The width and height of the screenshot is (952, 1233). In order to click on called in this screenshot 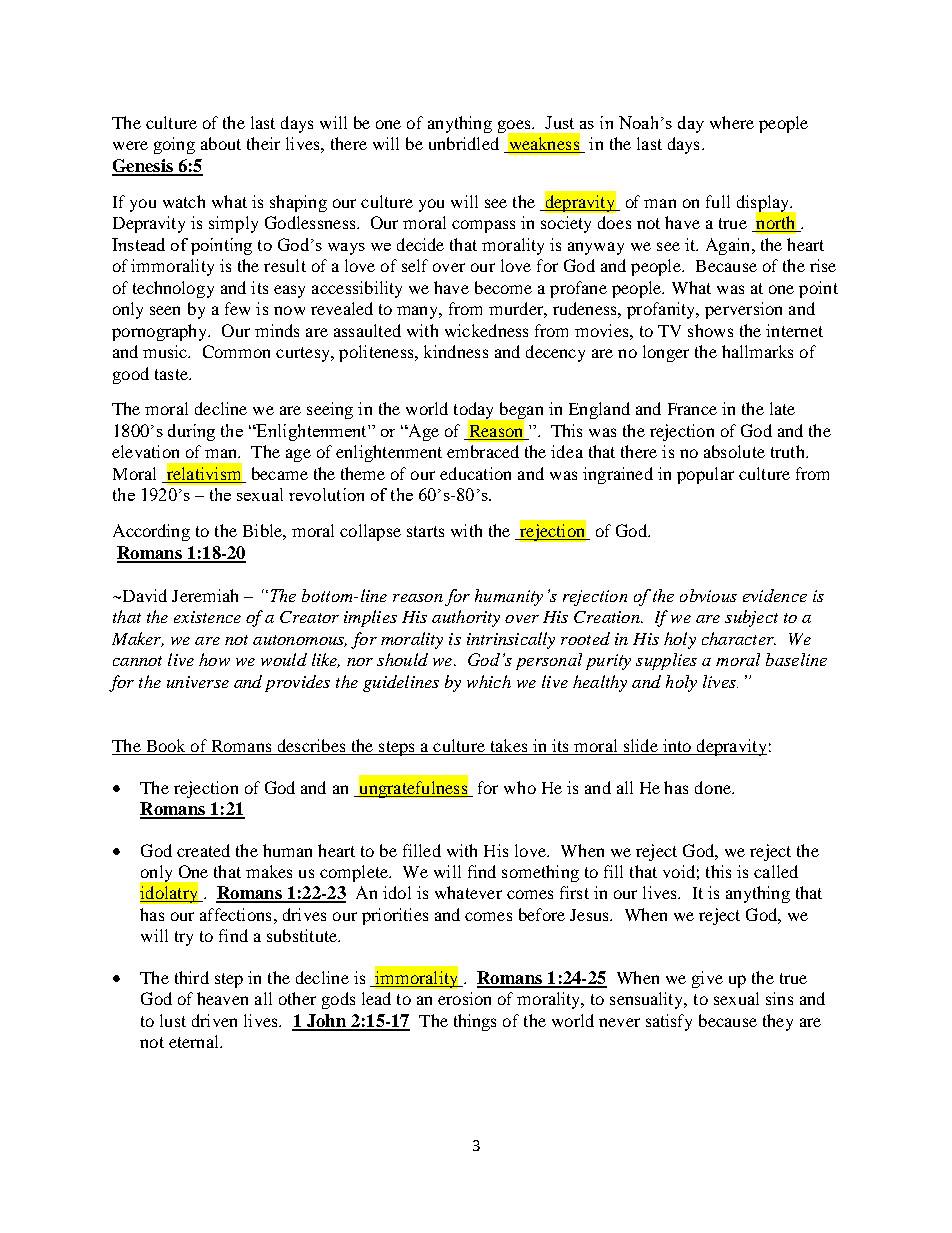, I will do `click(776, 871)`.
